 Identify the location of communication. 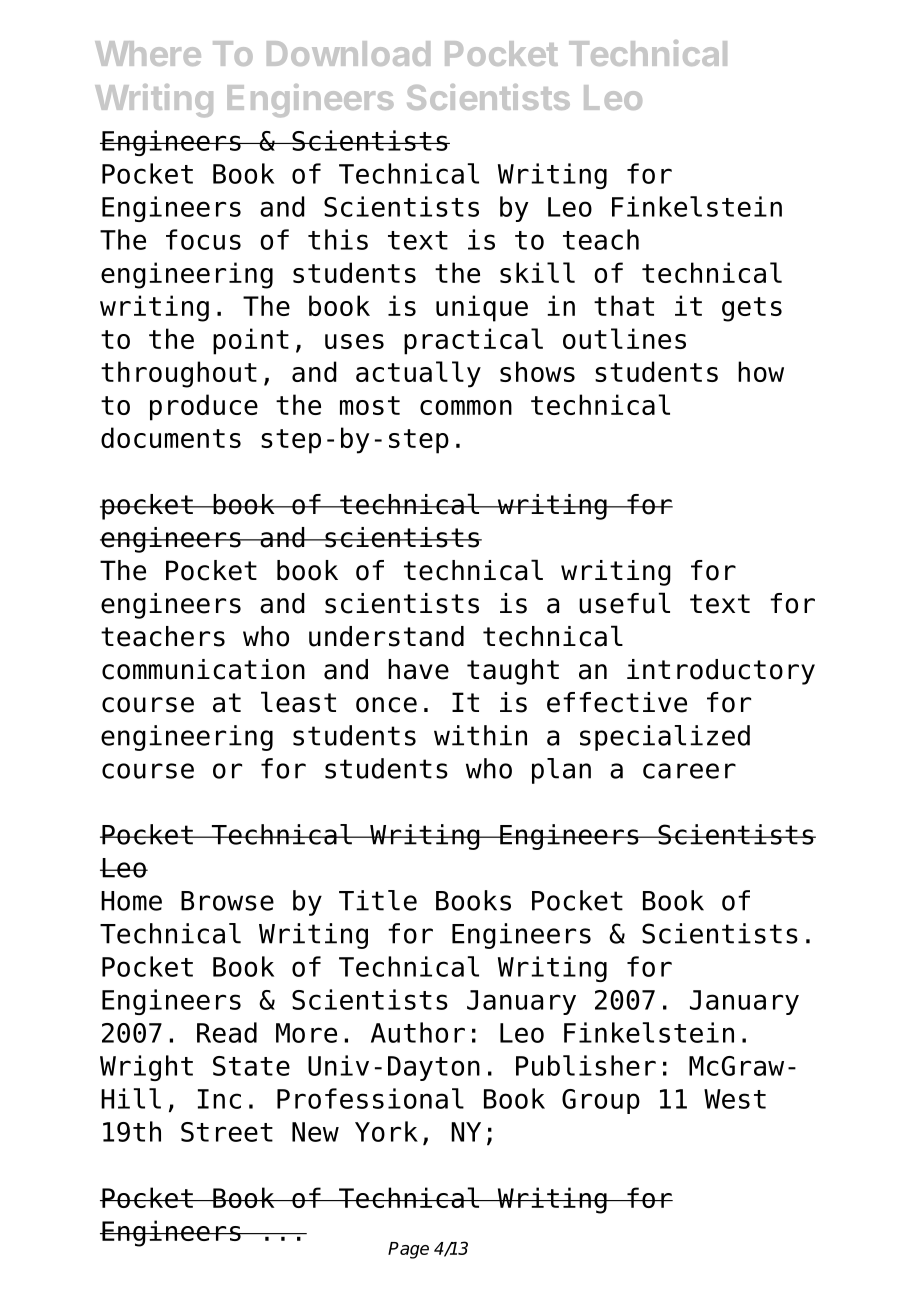
(203, 669).
